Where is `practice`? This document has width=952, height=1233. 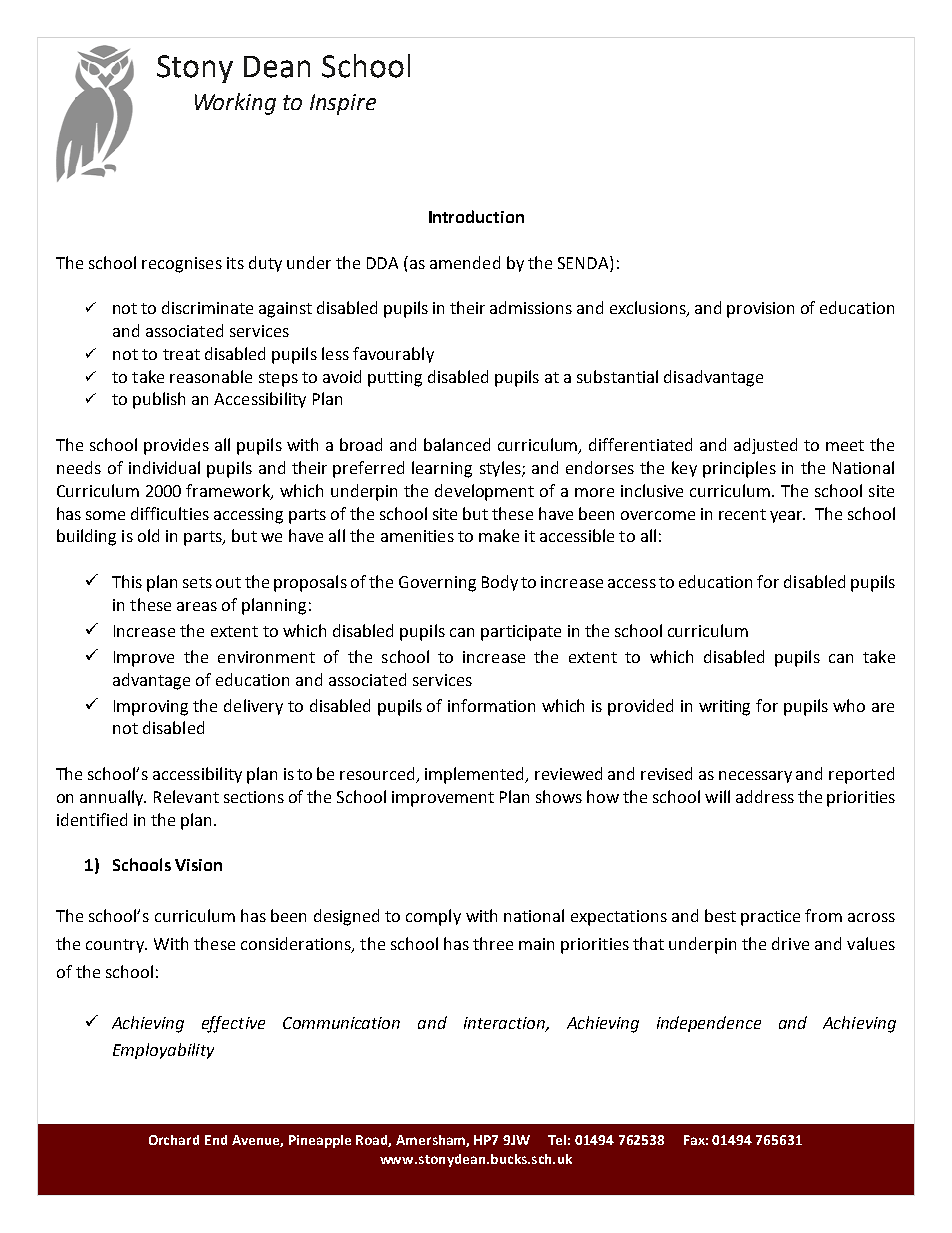
practice is located at coordinates (770, 918).
